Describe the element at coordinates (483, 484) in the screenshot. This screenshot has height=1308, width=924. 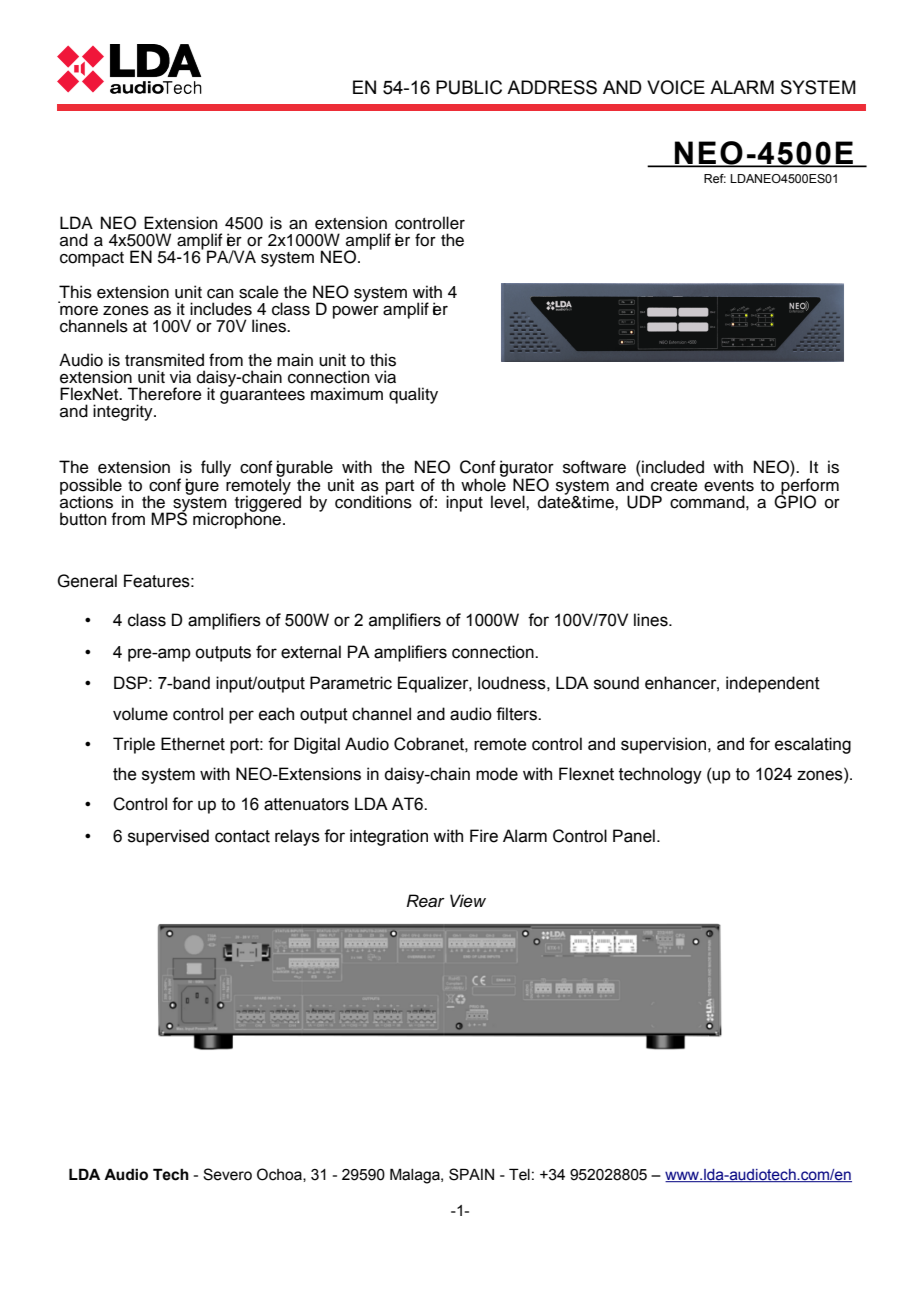
I see `whole` at that location.
